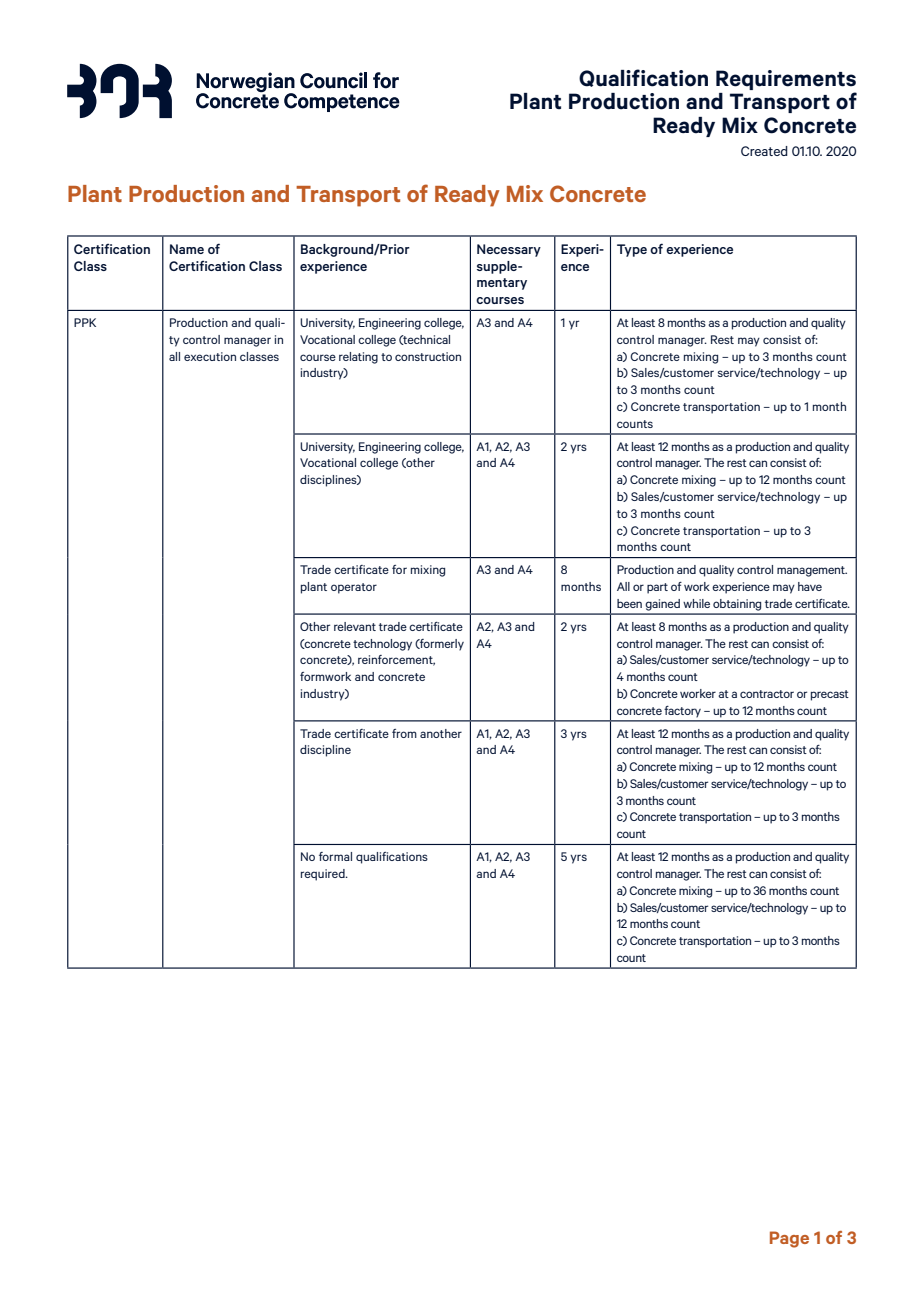 This screenshot has height=1308, width=924. What do you see at coordinates (812, 571) in the screenshot?
I see `management` at bounding box center [812, 571].
